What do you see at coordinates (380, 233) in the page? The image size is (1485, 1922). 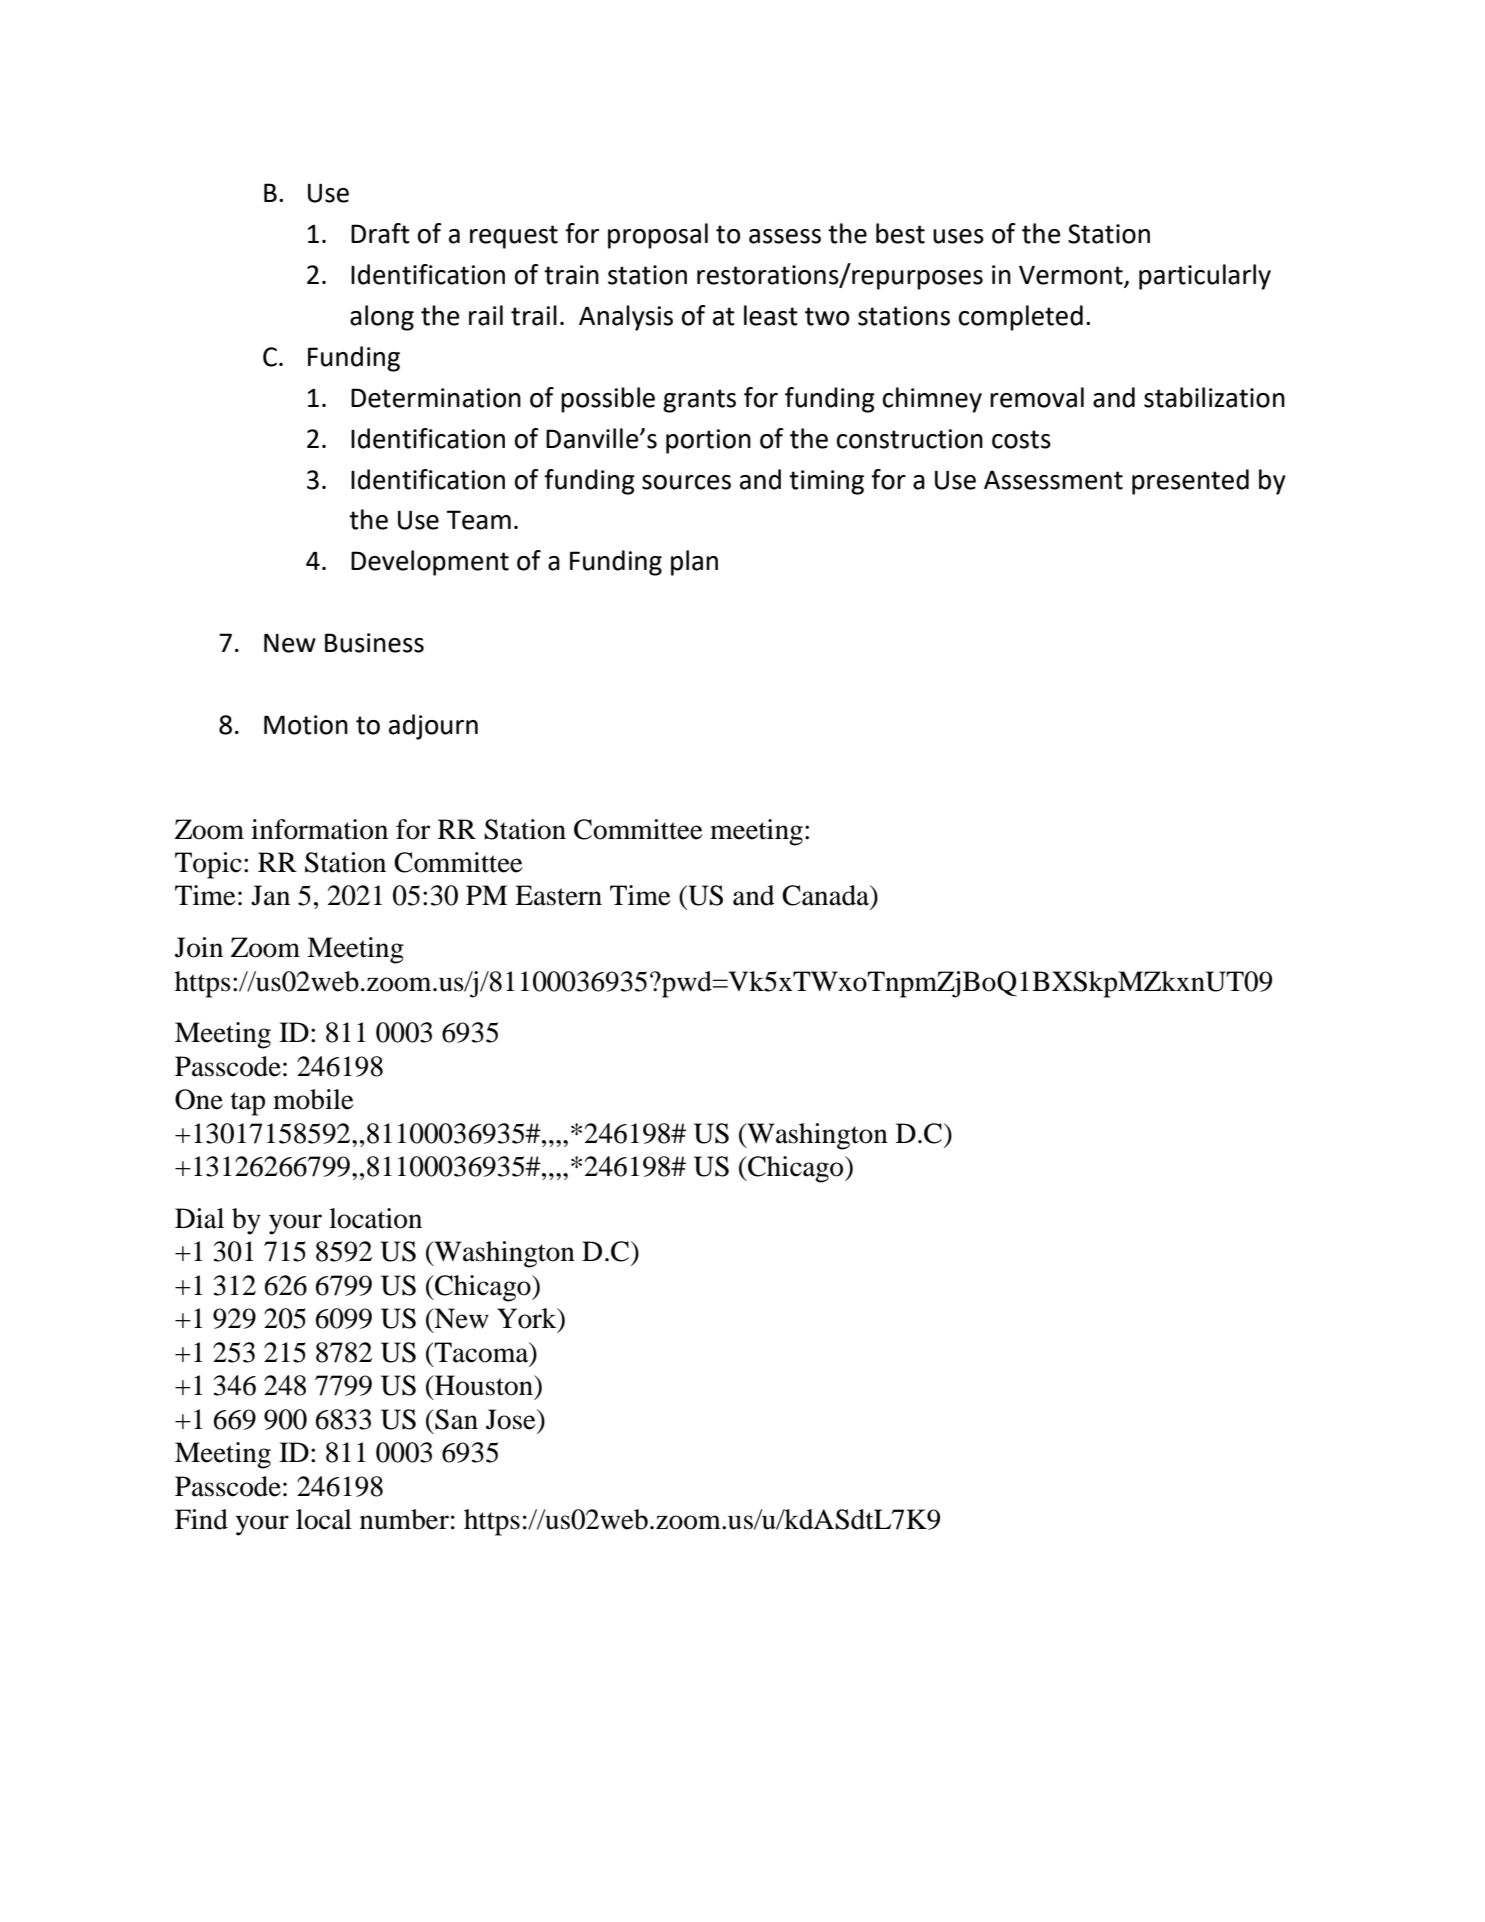 I see `Draft` at bounding box center [380, 233].
